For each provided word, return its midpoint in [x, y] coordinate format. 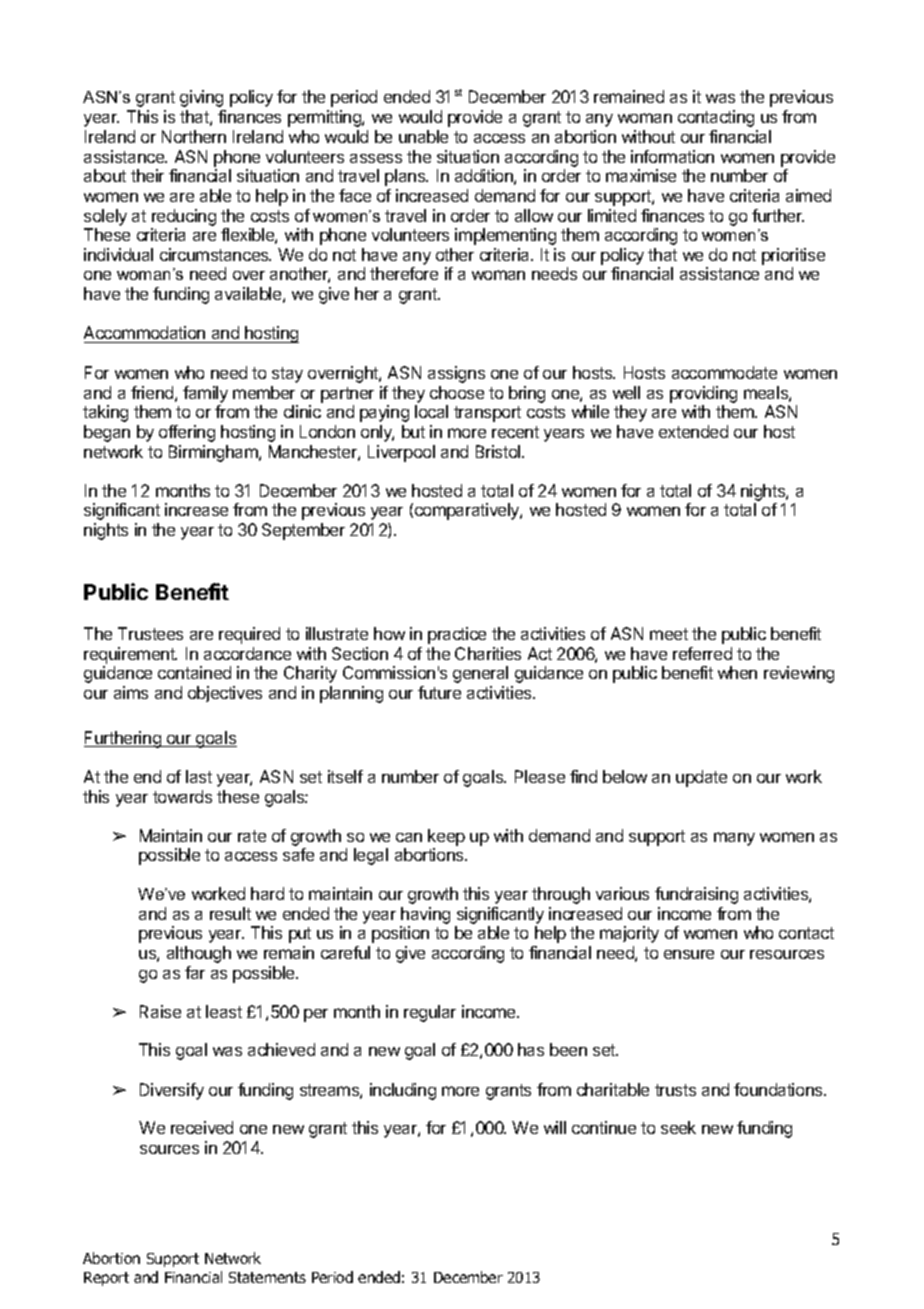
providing [703, 394]
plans [406, 177]
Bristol [499, 451]
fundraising [696, 895]
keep [446, 837]
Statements [267, 1277]
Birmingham [214, 453]
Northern [194, 136]
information [672, 156]
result [230, 913]
